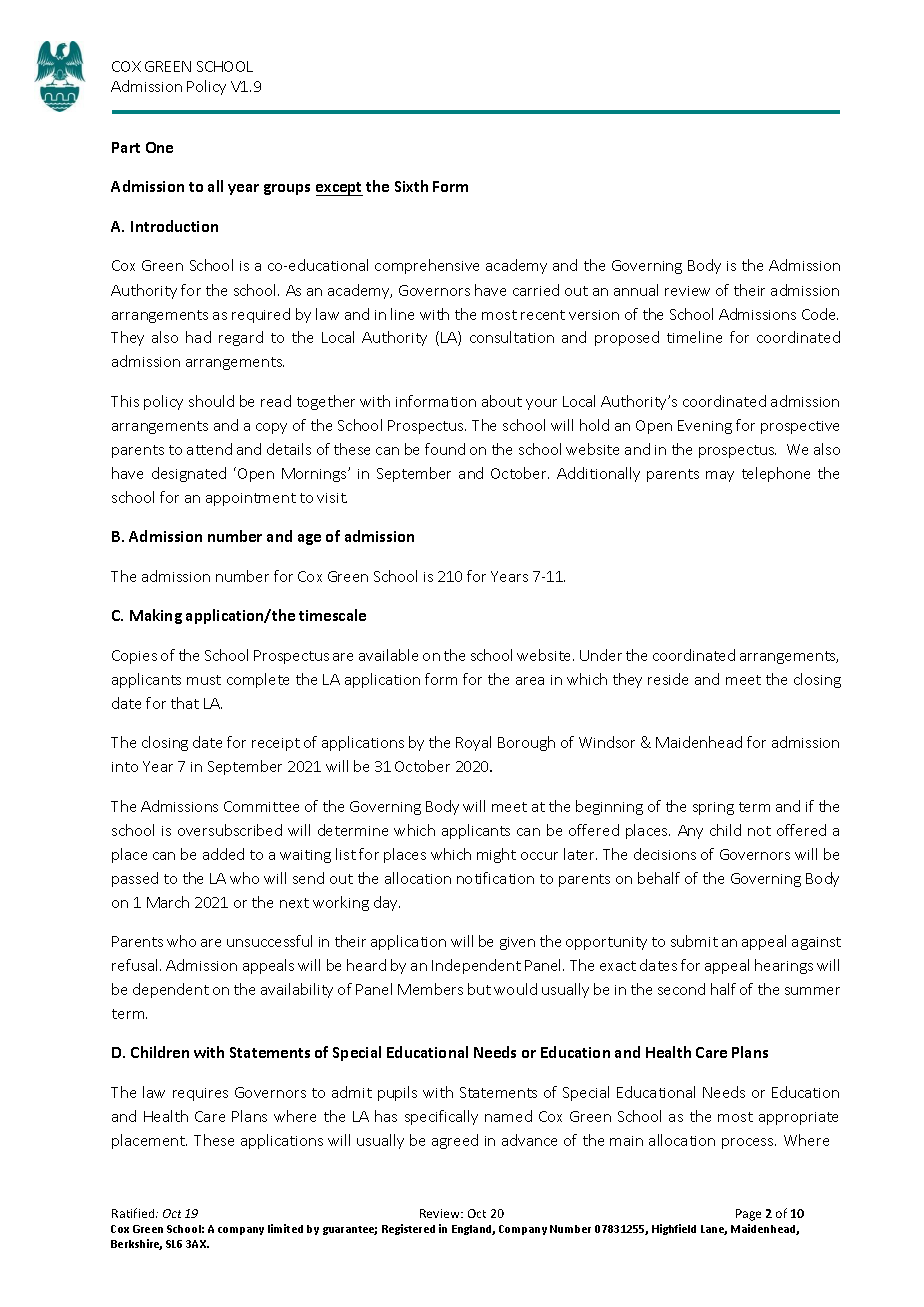 Image resolution: width=924 pixels, height=1307 pixels. What do you see at coordinates (636, 290) in the screenshot?
I see `annual` at bounding box center [636, 290].
